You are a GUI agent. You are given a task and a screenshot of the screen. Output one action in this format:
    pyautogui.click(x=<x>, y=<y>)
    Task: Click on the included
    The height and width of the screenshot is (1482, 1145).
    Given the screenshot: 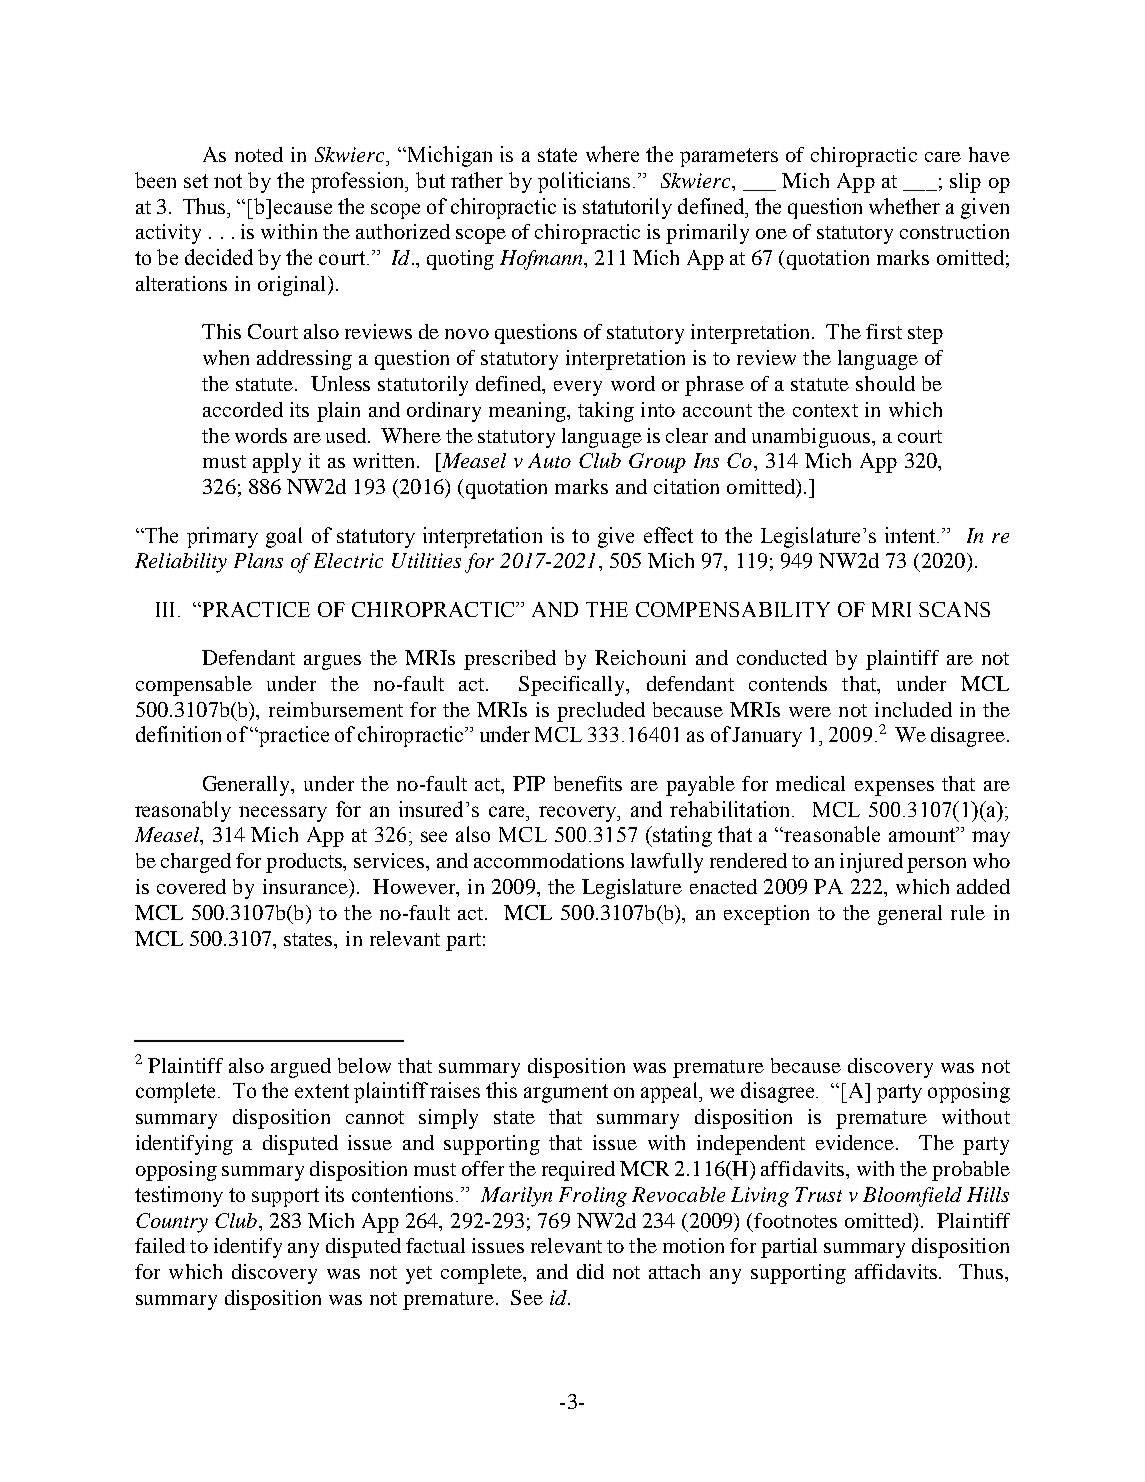 What is the action you would take?
    pyautogui.click(x=913, y=709)
